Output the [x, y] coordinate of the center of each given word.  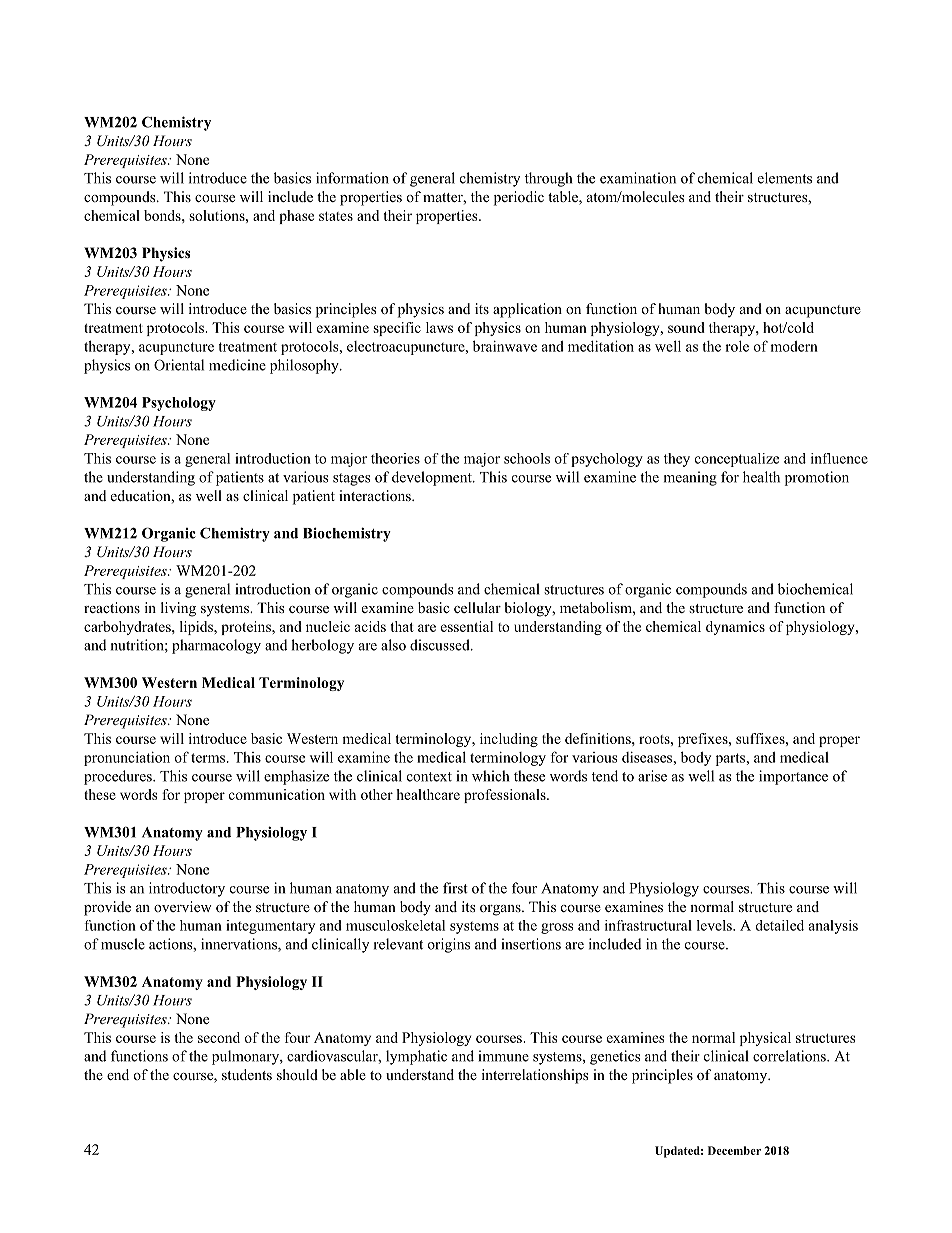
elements [785, 178]
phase [296, 217]
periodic [519, 198]
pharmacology [216, 646]
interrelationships [535, 1076]
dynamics [735, 628]
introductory [187, 889]
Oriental [179, 365]
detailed [780, 925]
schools [527, 458]
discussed [441, 645]
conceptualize [737, 460]
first [455, 888]
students [247, 1074]
